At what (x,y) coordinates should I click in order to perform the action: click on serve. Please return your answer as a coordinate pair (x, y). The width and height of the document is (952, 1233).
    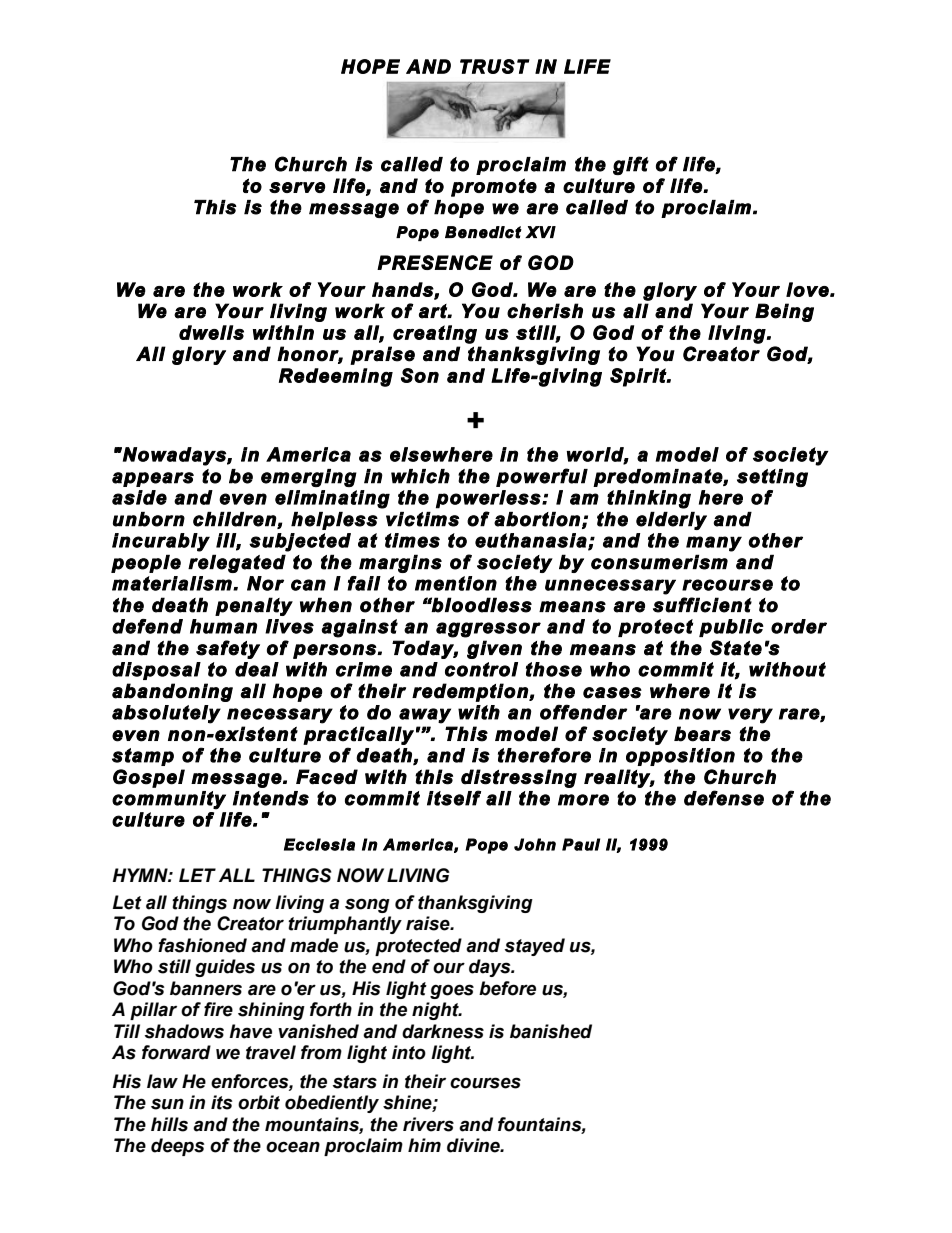
    Looking at the image, I should click on (297, 187).
